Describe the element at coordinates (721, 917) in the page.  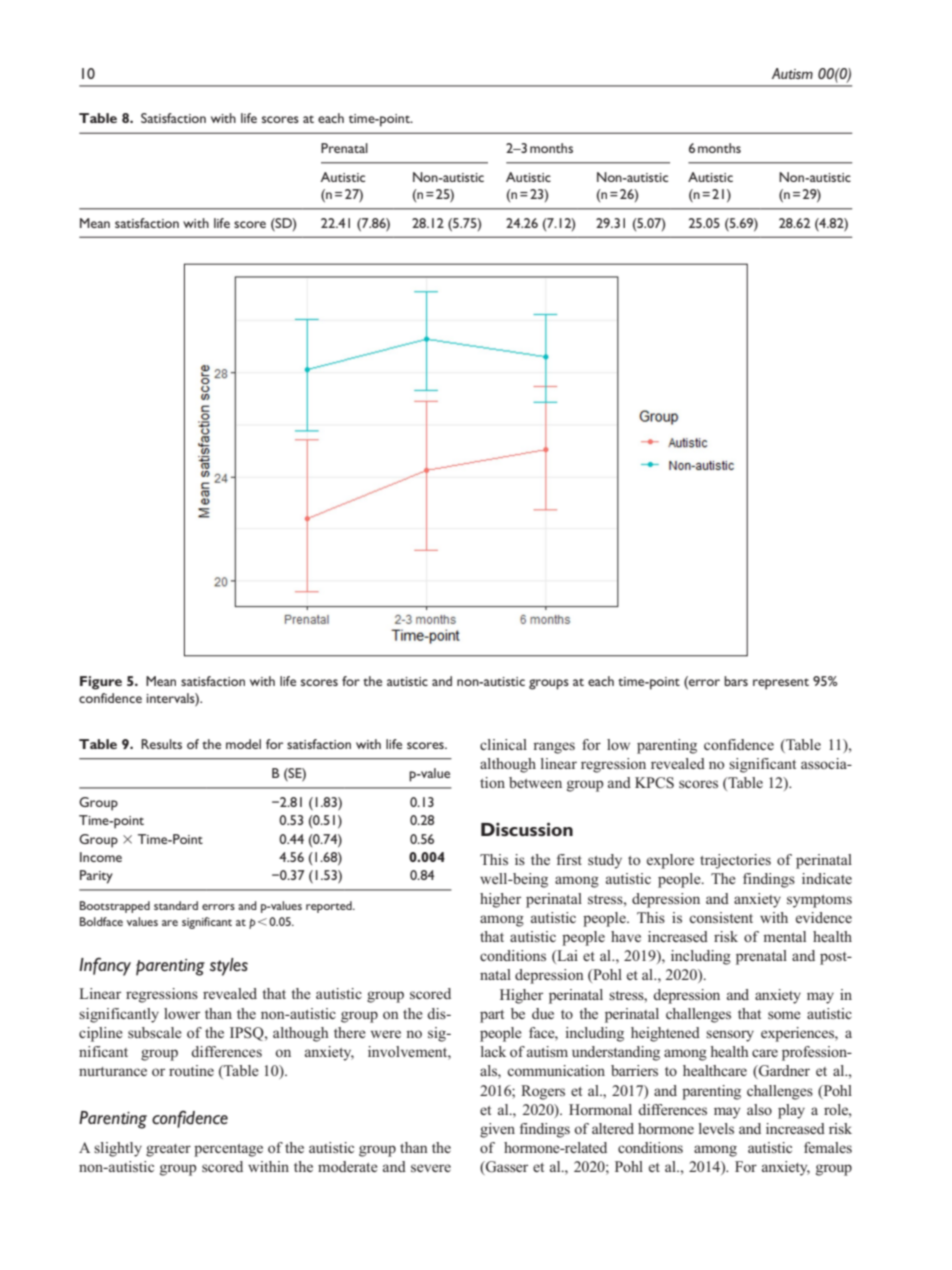
I see `consistent` at that location.
